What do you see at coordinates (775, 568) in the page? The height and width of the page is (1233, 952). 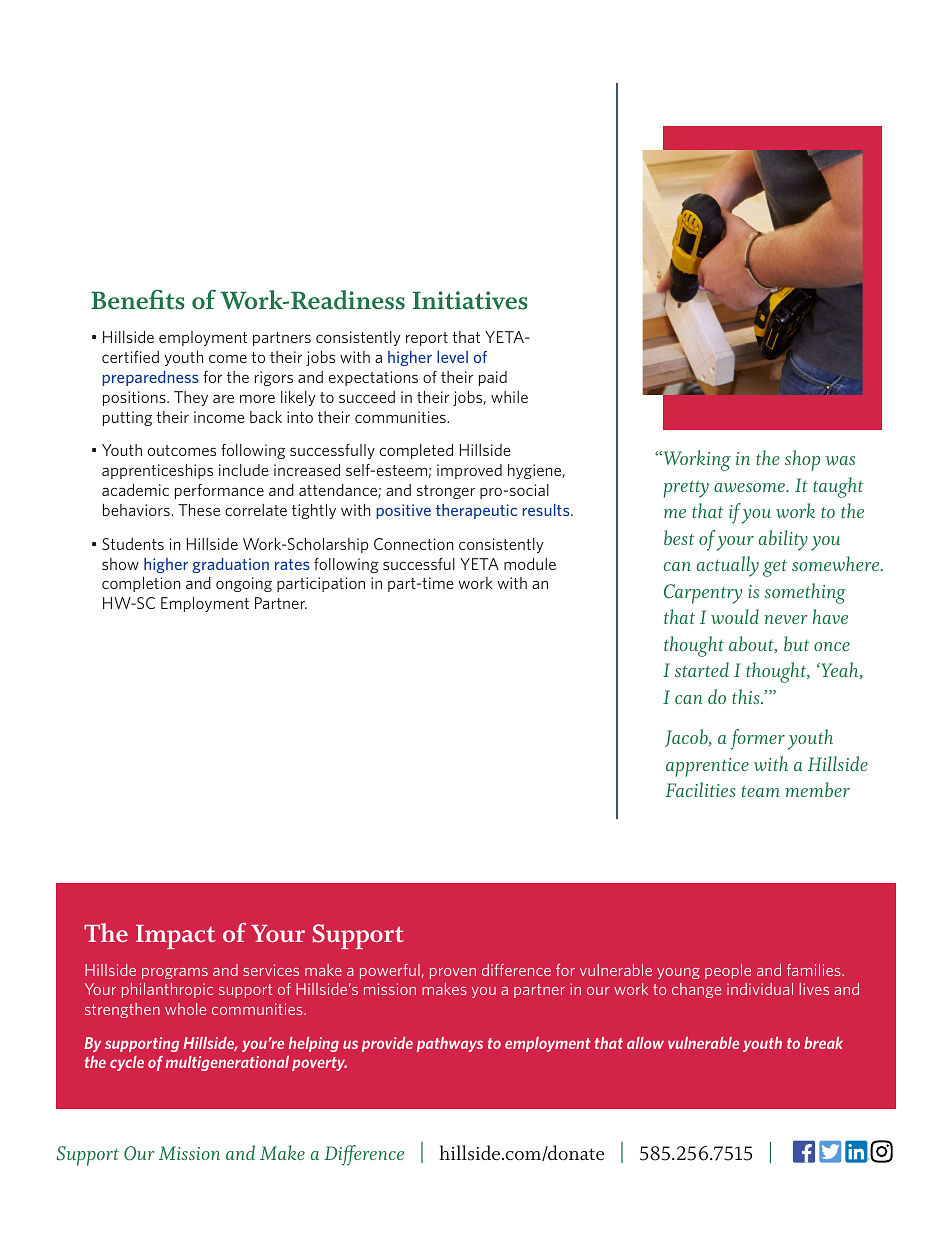 I see `get` at bounding box center [775, 568].
